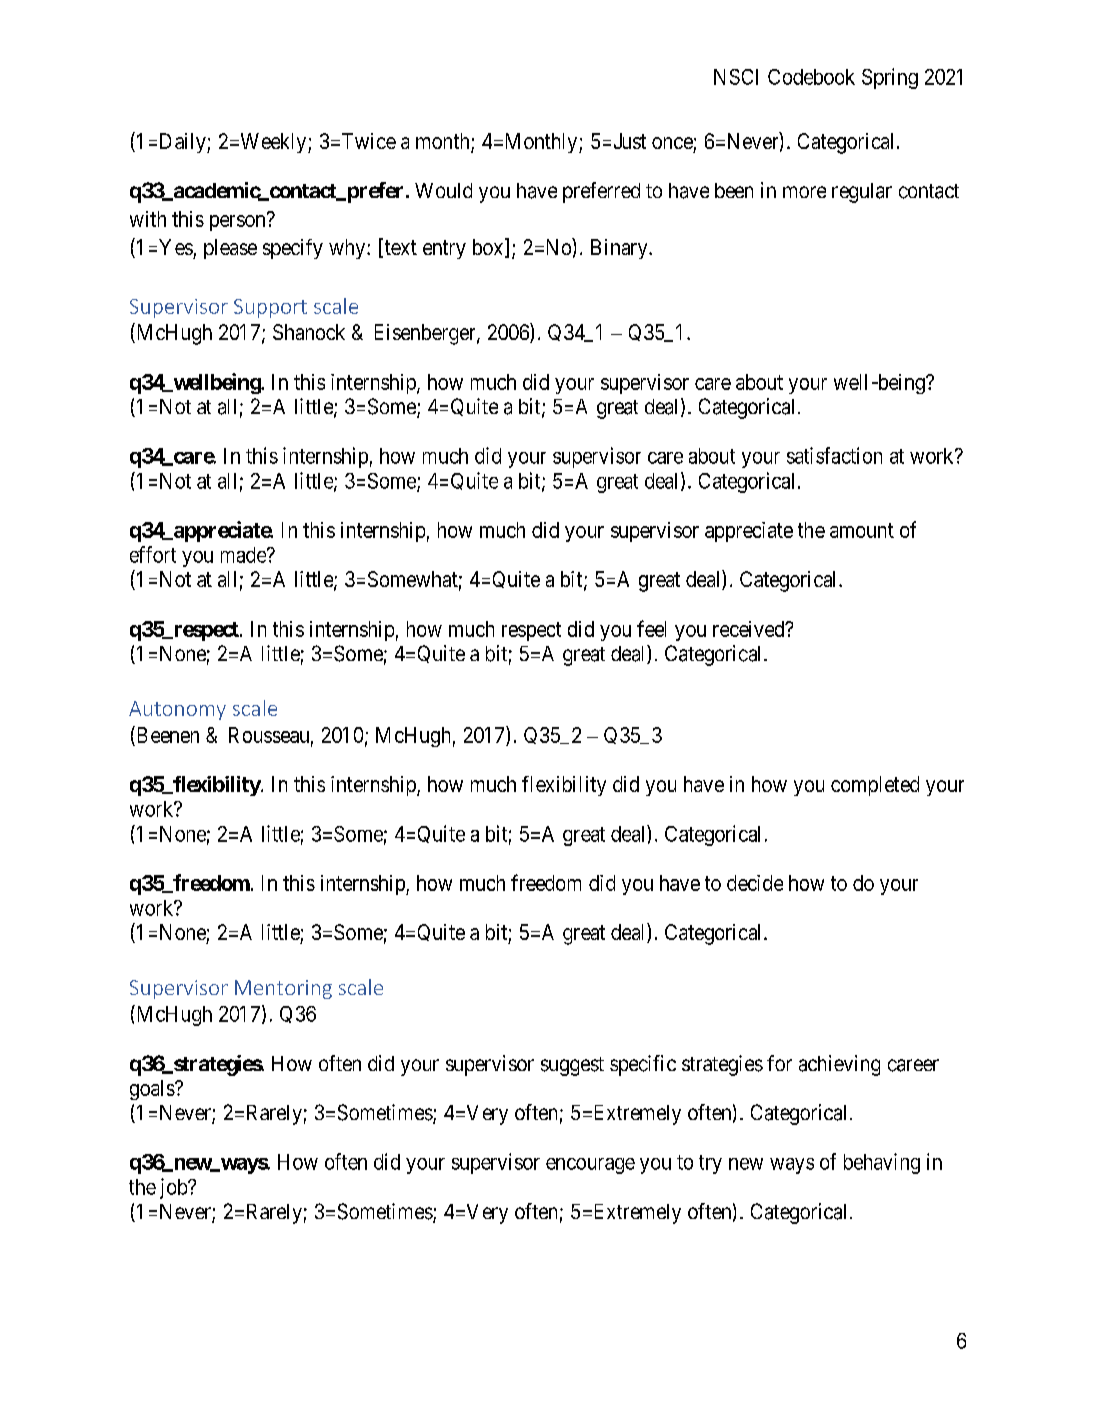 The height and width of the screenshot is (1417, 1095). I want to click on suggest, so click(572, 1066).
